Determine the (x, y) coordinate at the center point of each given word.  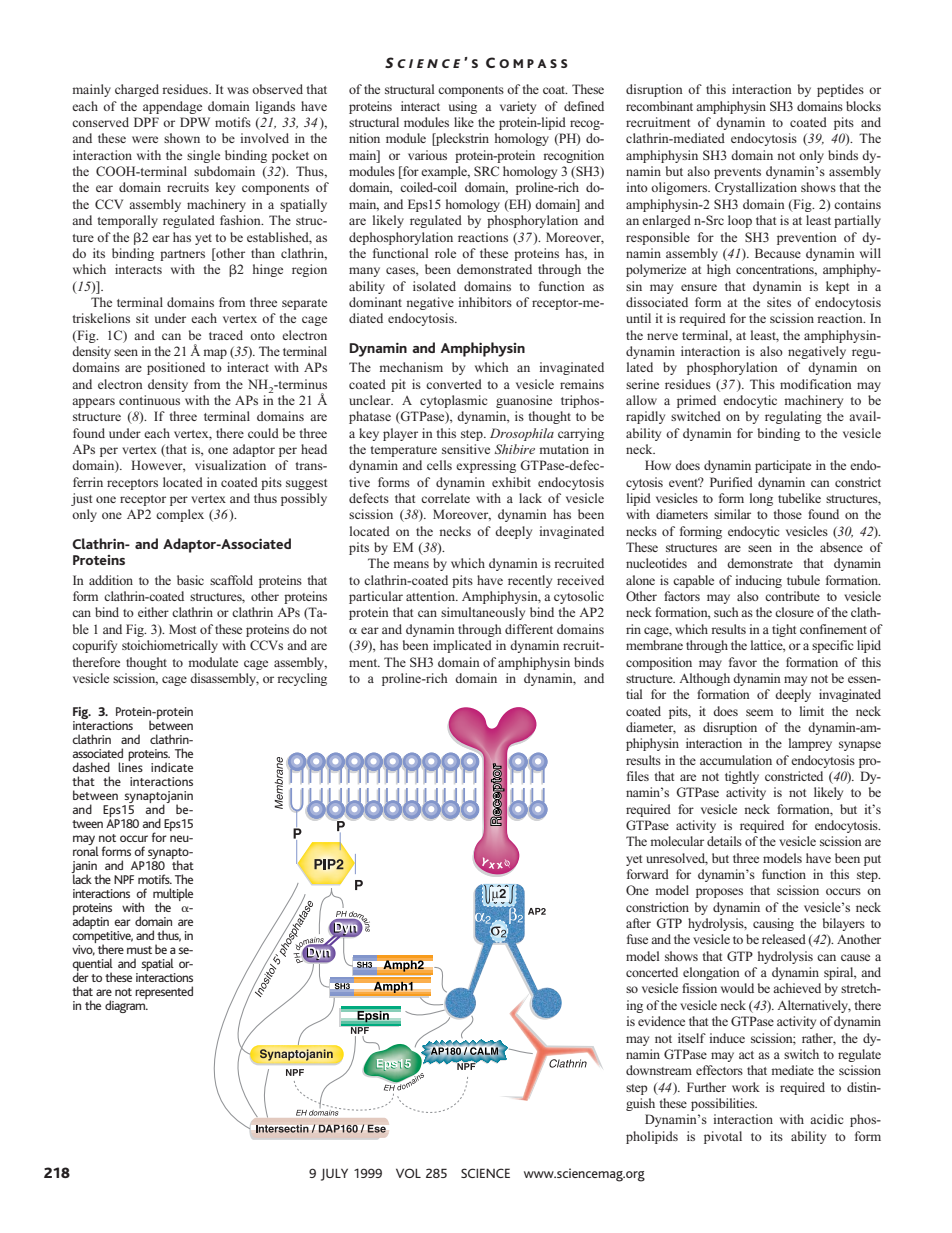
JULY (334, 1174)
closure (794, 612)
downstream (659, 1070)
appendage (172, 107)
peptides (840, 90)
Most (182, 629)
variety (518, 107)
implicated (462, 646)
